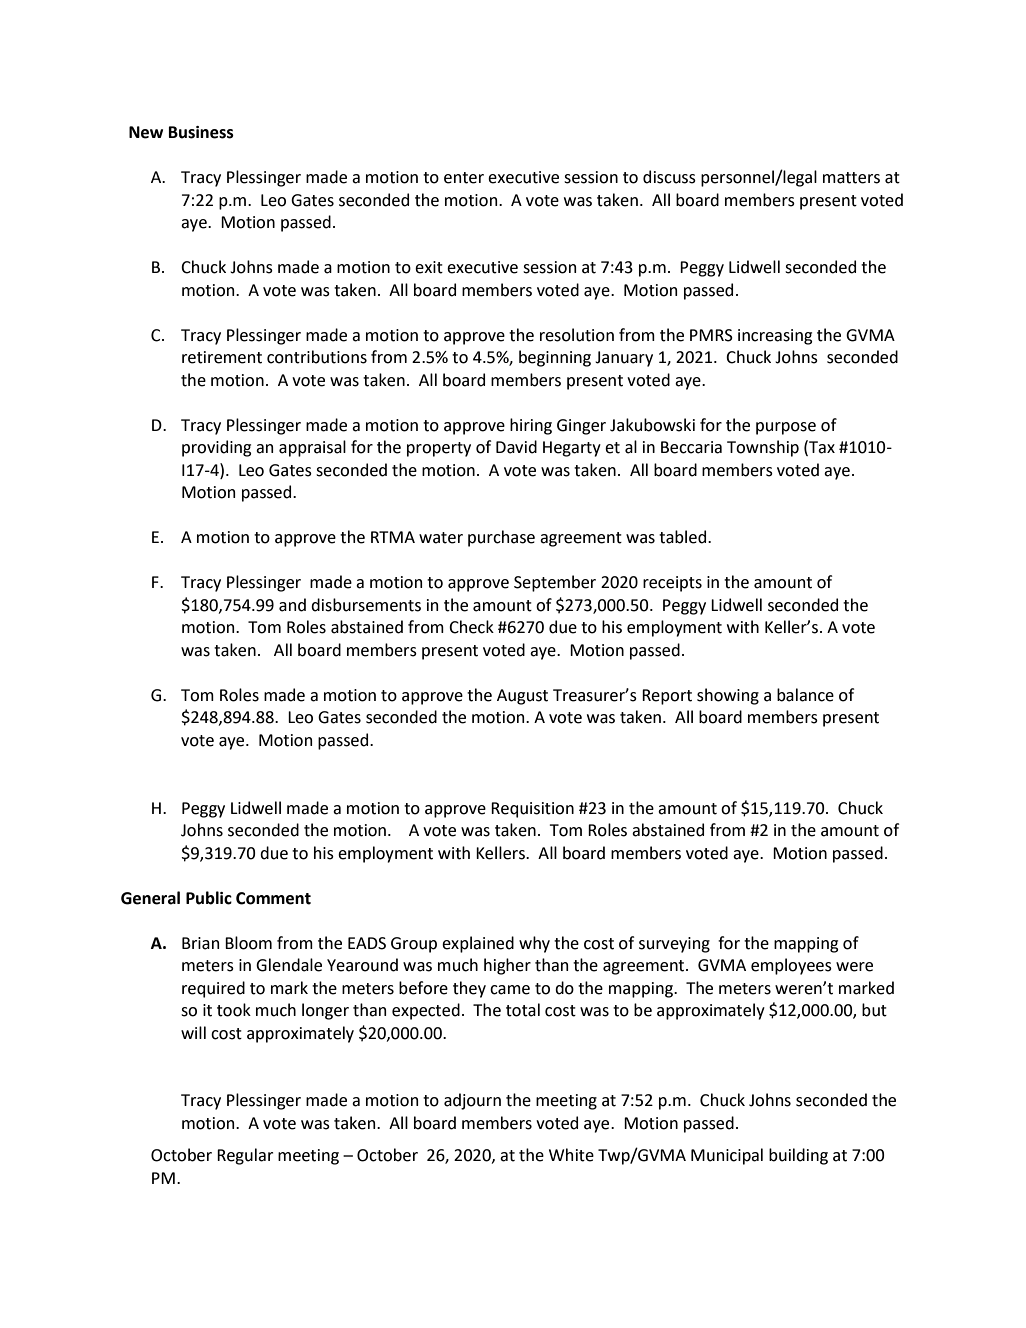 The image size is (1026, 1328). Describe the element at coordinates (532, 810) in the image. I see `Requisition` at that location.
